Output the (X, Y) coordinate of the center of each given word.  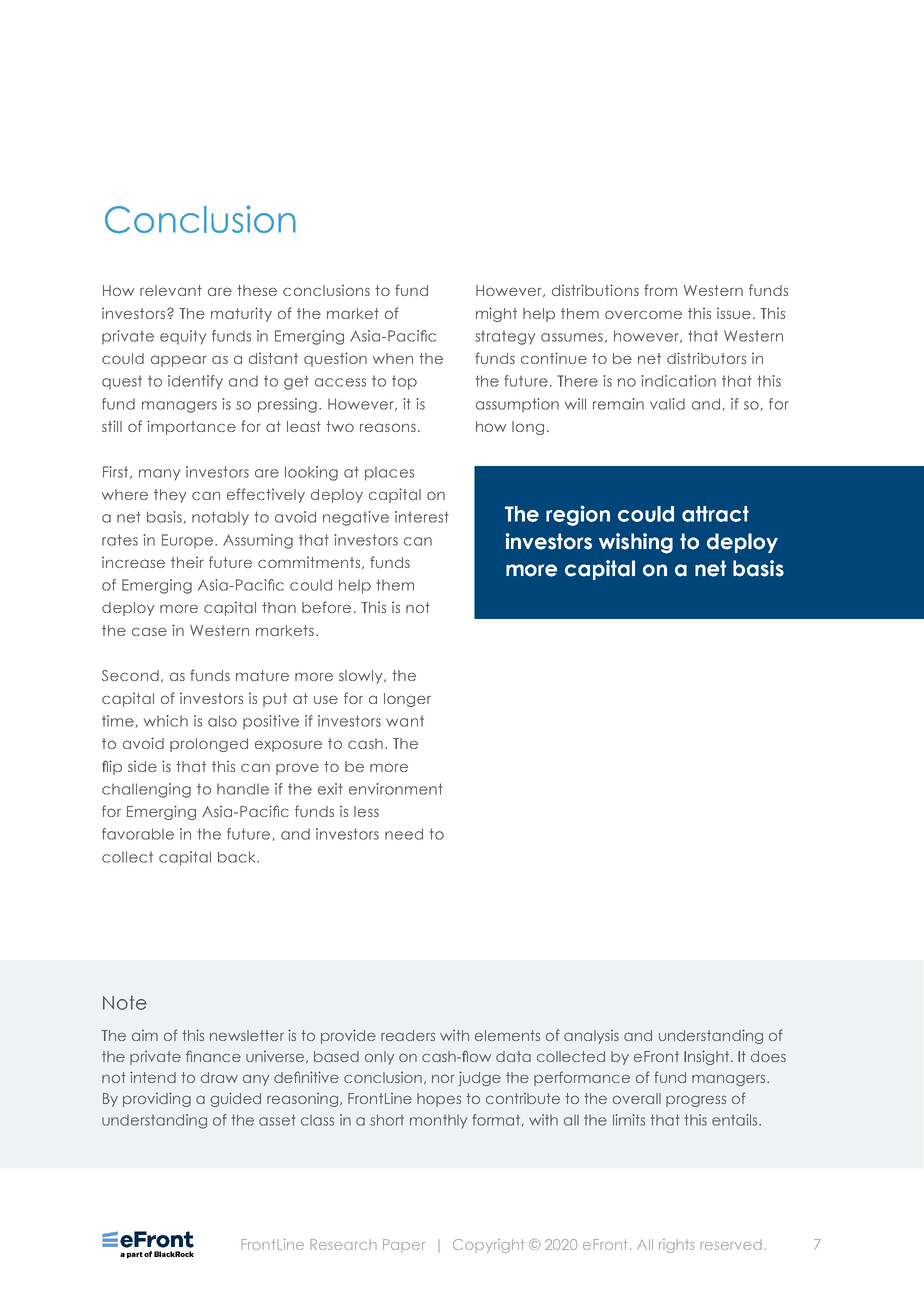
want (405, 721)
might (496, 314)
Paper (404, 1245)
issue (734, 313)
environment (396, 789)
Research (343, 1244)
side (142, 766)
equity (183, 337)
